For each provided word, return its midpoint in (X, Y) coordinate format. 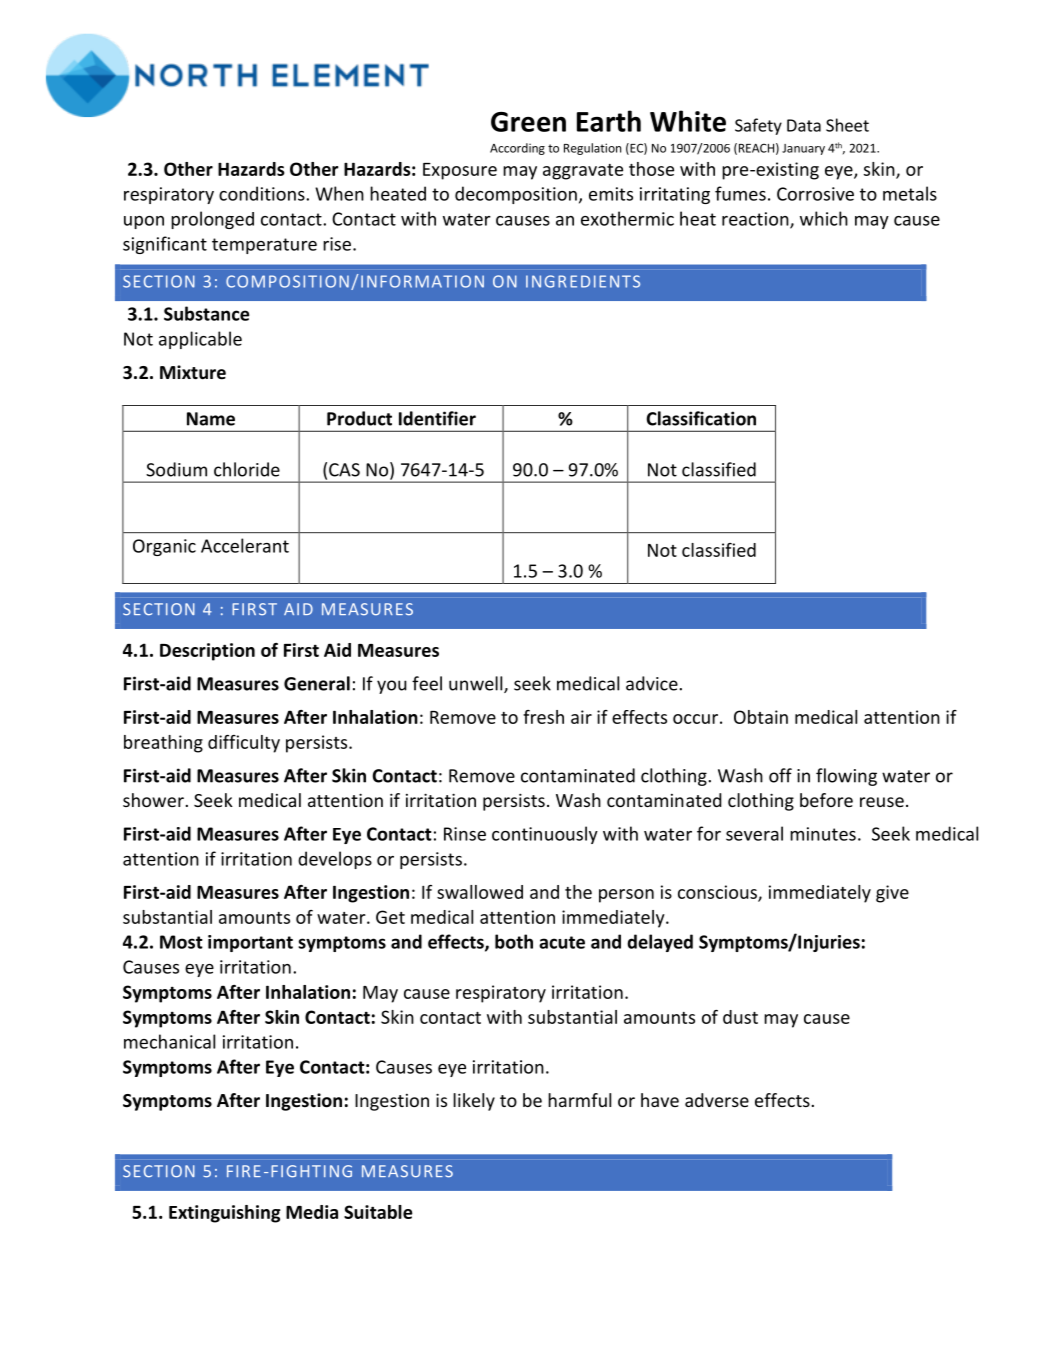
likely (474, 1102)
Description (207, 652)
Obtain (761, 717)
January (803, 149)
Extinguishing (225, 1214)
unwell (477, 684)
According (517, 149)
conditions (263, 193)
